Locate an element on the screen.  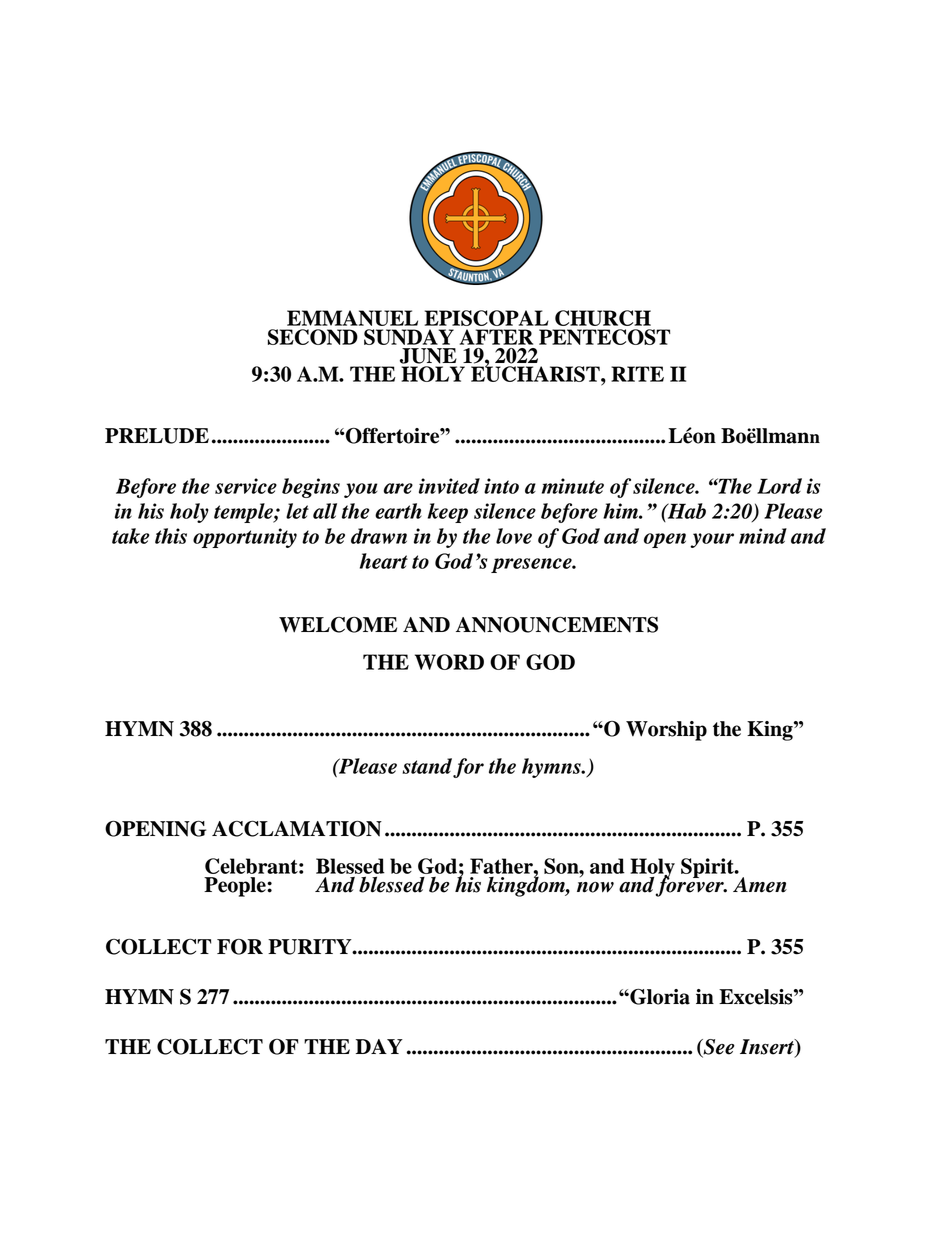
now is located at coordinates (595, 887).
